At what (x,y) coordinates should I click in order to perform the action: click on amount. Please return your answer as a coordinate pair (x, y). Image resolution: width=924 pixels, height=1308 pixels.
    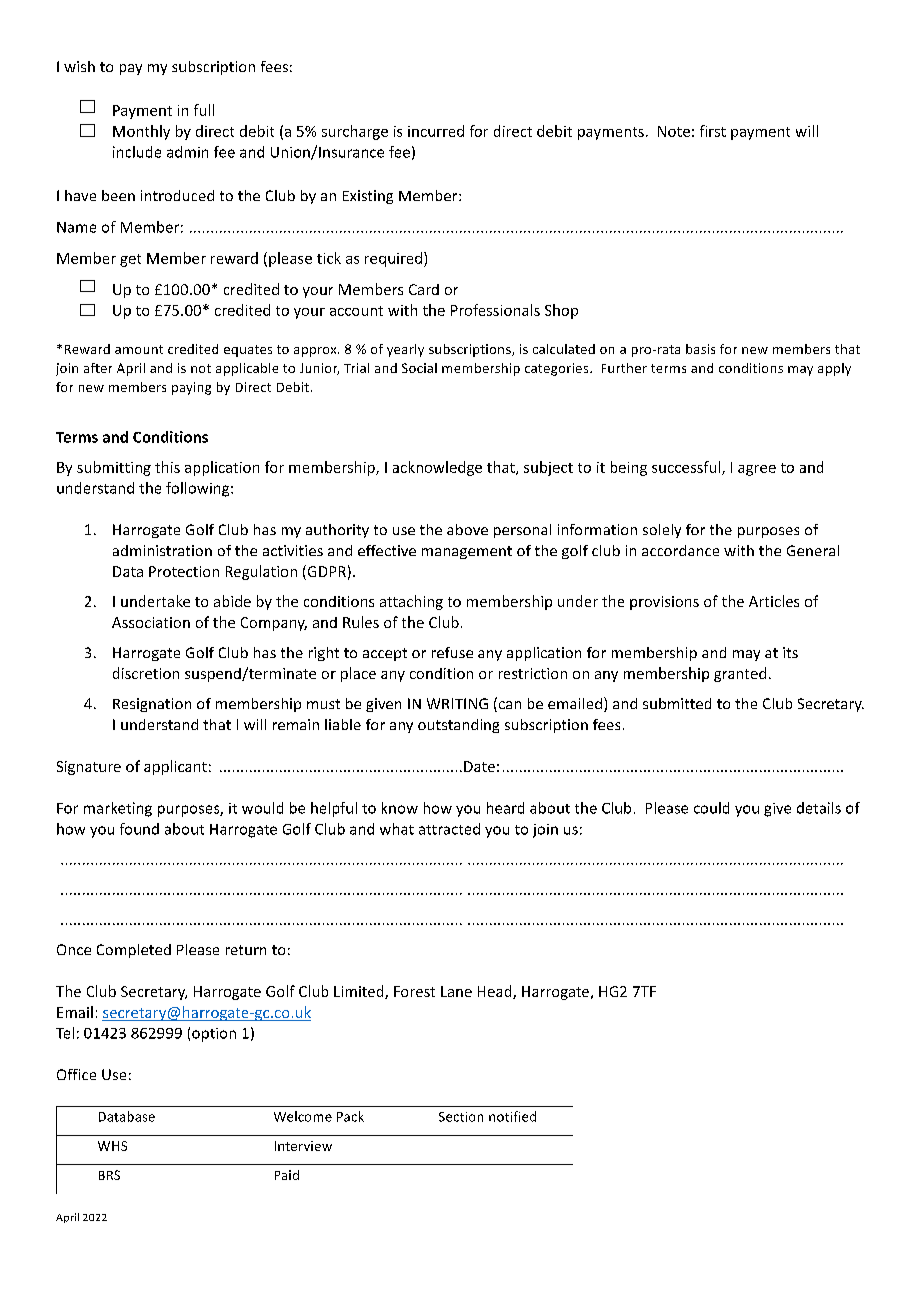
    Looking at the image, I should click on (139, 349).
